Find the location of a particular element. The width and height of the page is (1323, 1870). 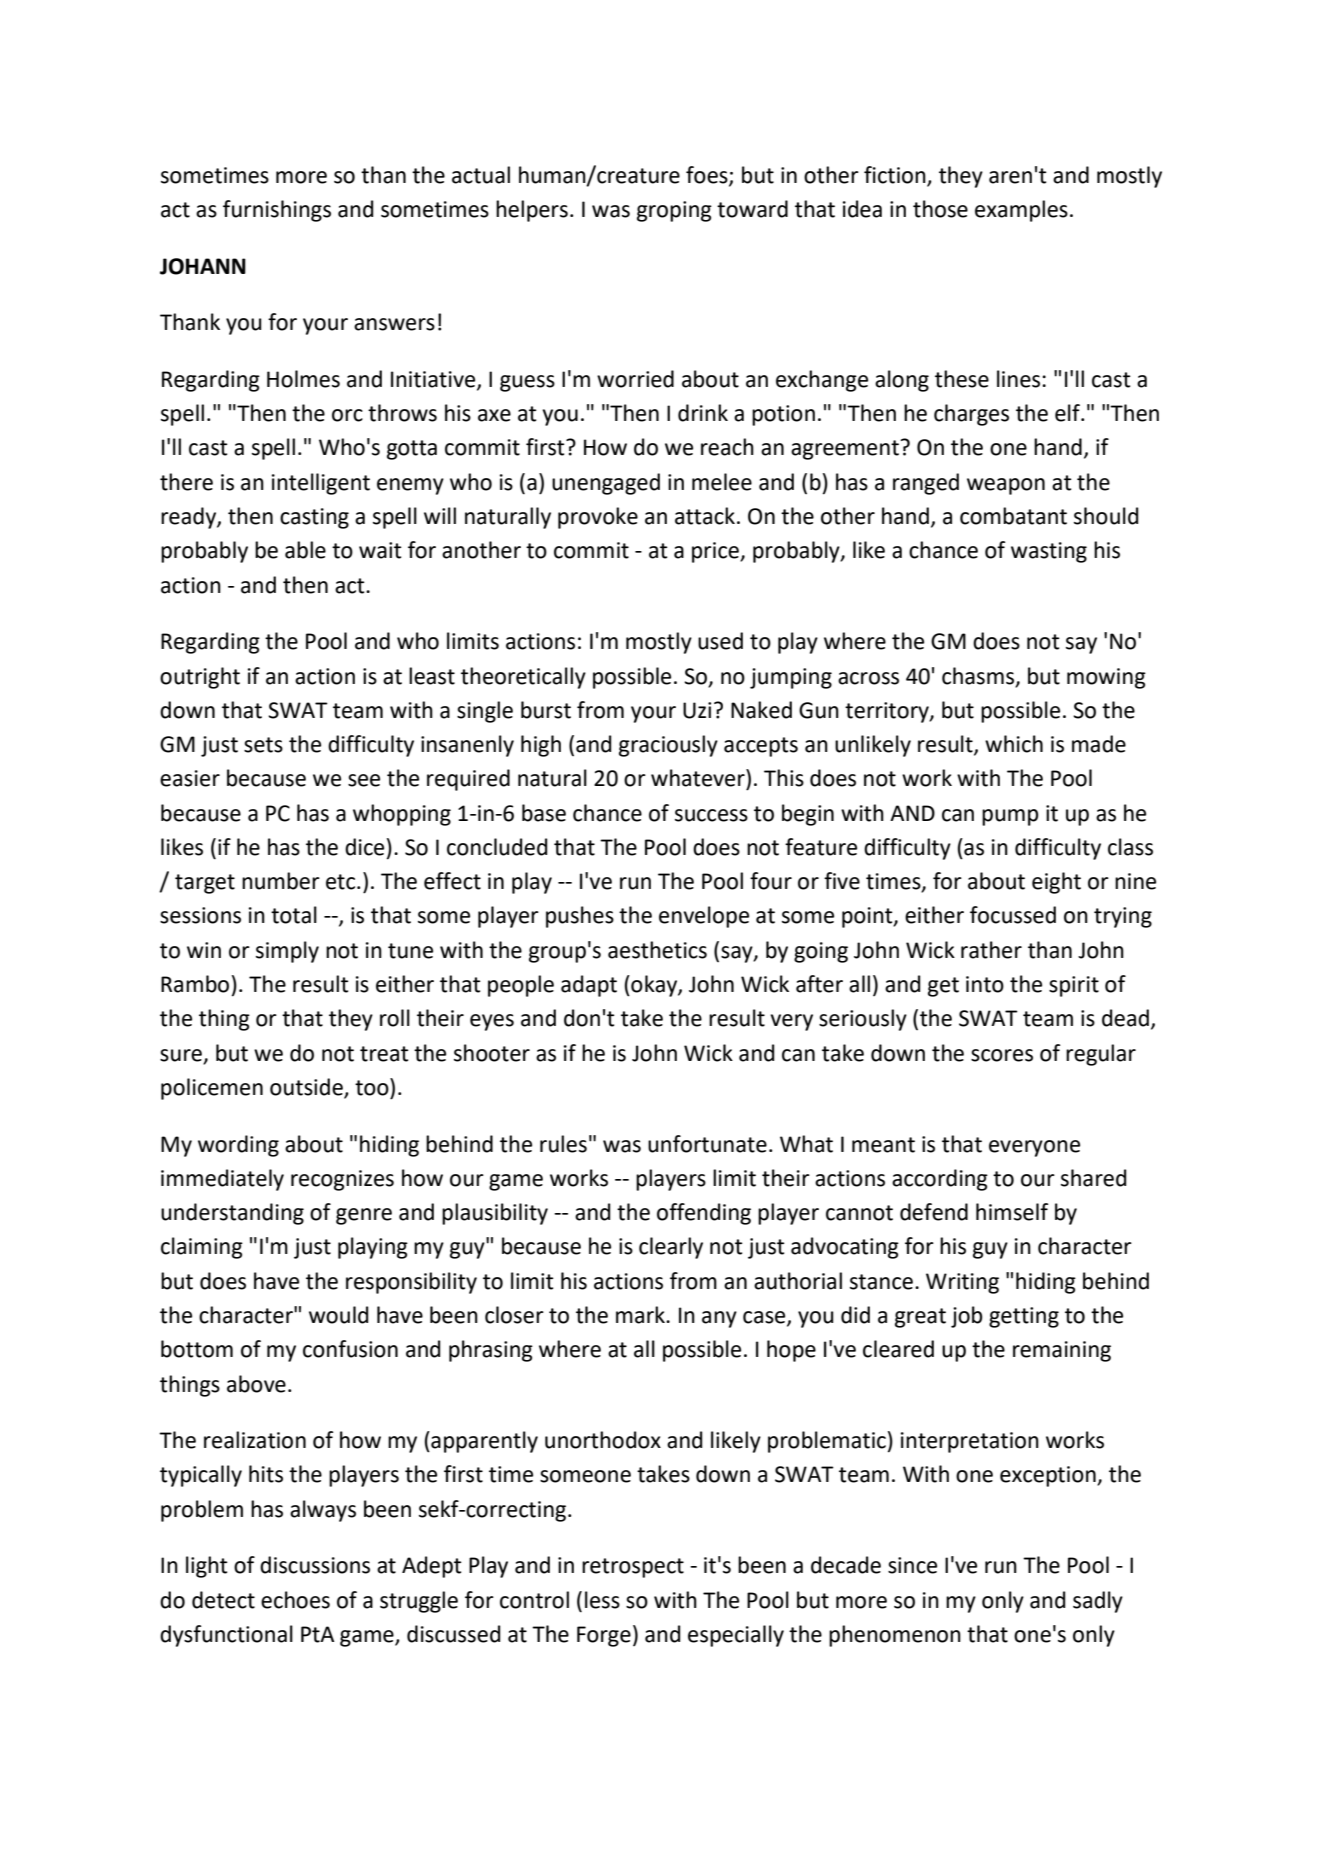

furnishings is located at coordinates (277, 211).
